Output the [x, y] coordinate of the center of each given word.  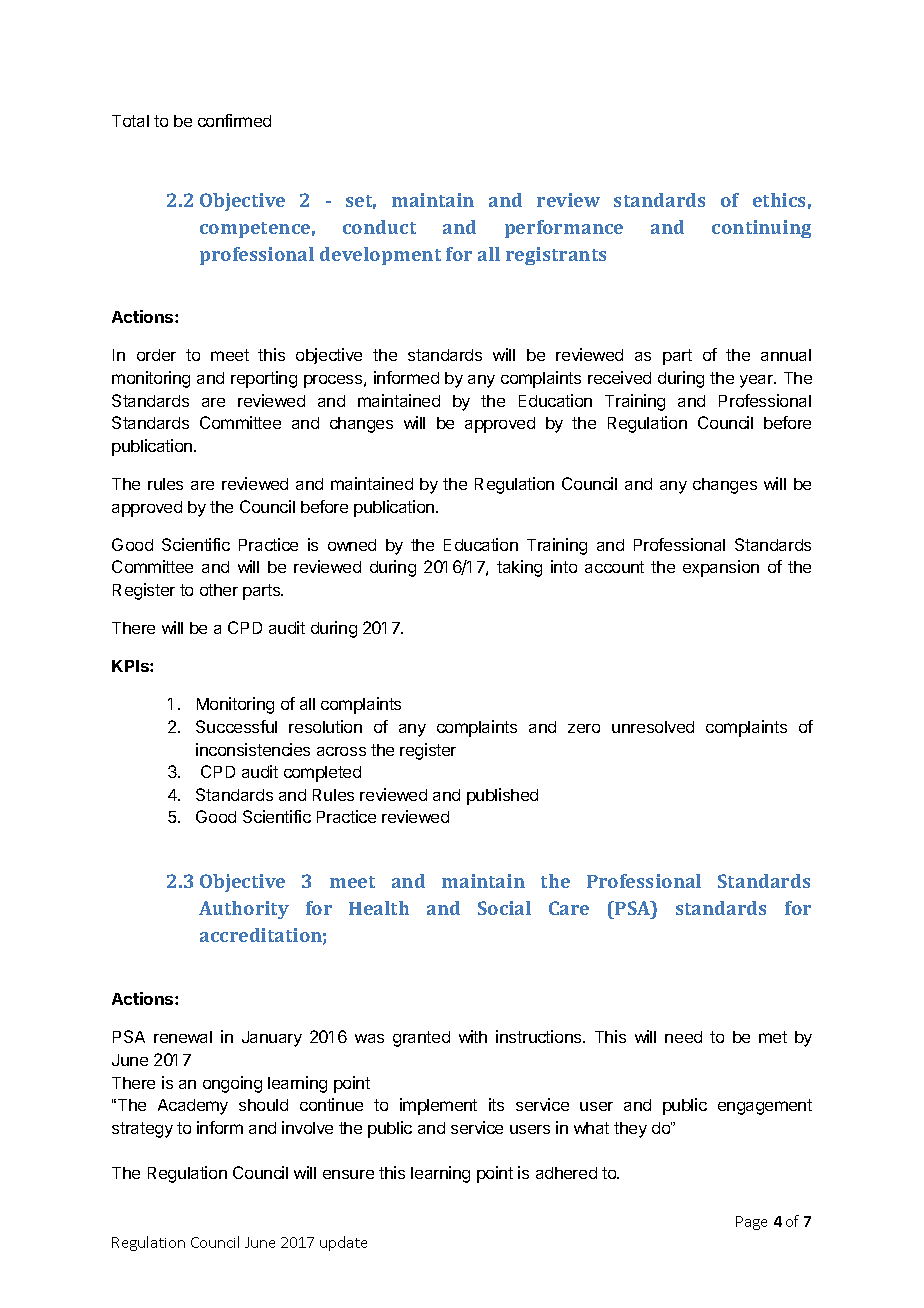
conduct [379, 227]
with [473, 1036]
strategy [142, 1130]
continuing [761, 229]
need [683, 1037]
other [219, 590]
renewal [183, 1037]
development [380, 256]
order [156, 355]
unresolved [653, 727]
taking [519, 568]
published [502, 796]
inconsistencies [253, 749]
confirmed [234, 120]
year [757, 381]
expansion [721, 568]
